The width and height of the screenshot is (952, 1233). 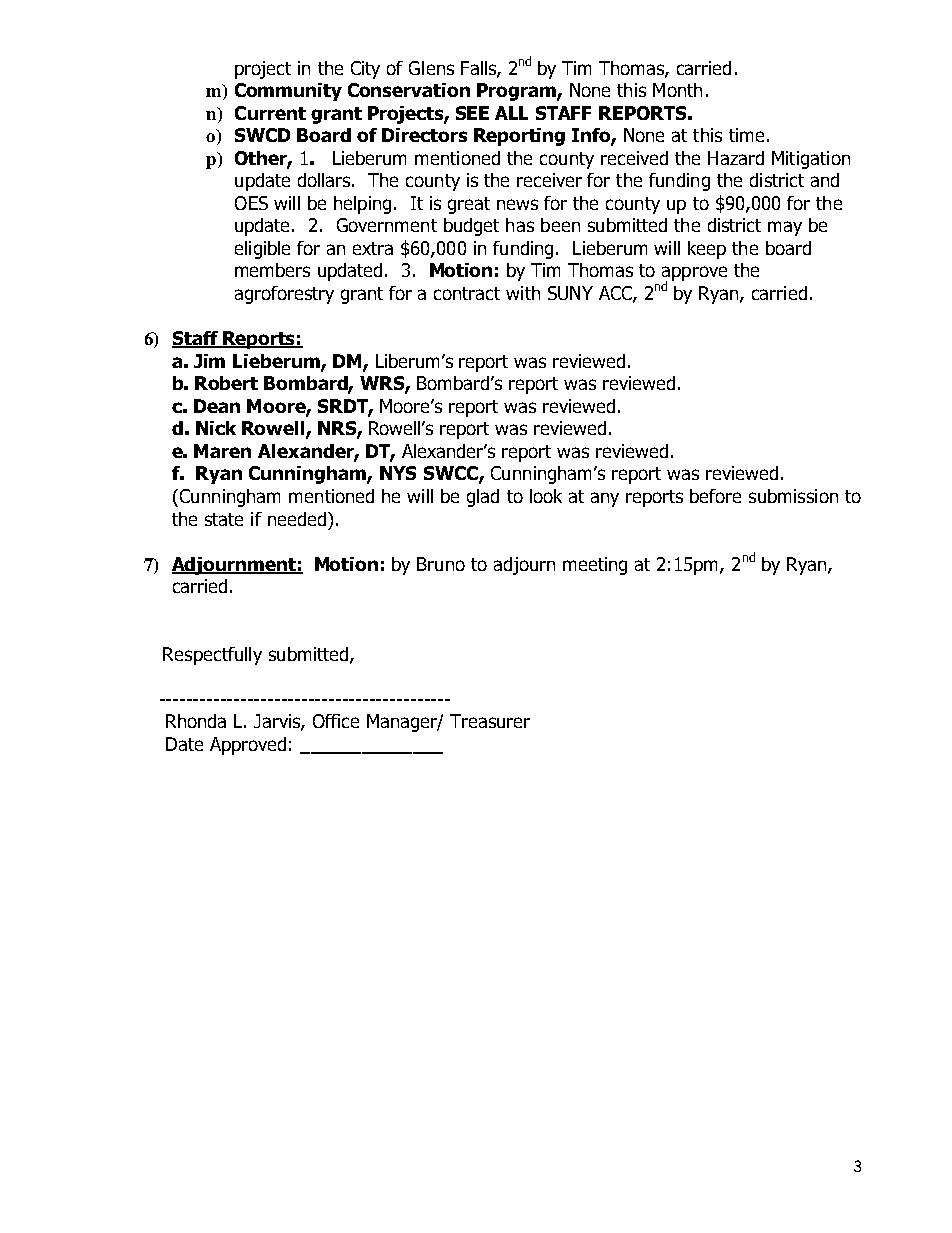 What do you see at coordinates (297, 519) in the screenshot?
I see `needed` at bounding box center [297, 519].
